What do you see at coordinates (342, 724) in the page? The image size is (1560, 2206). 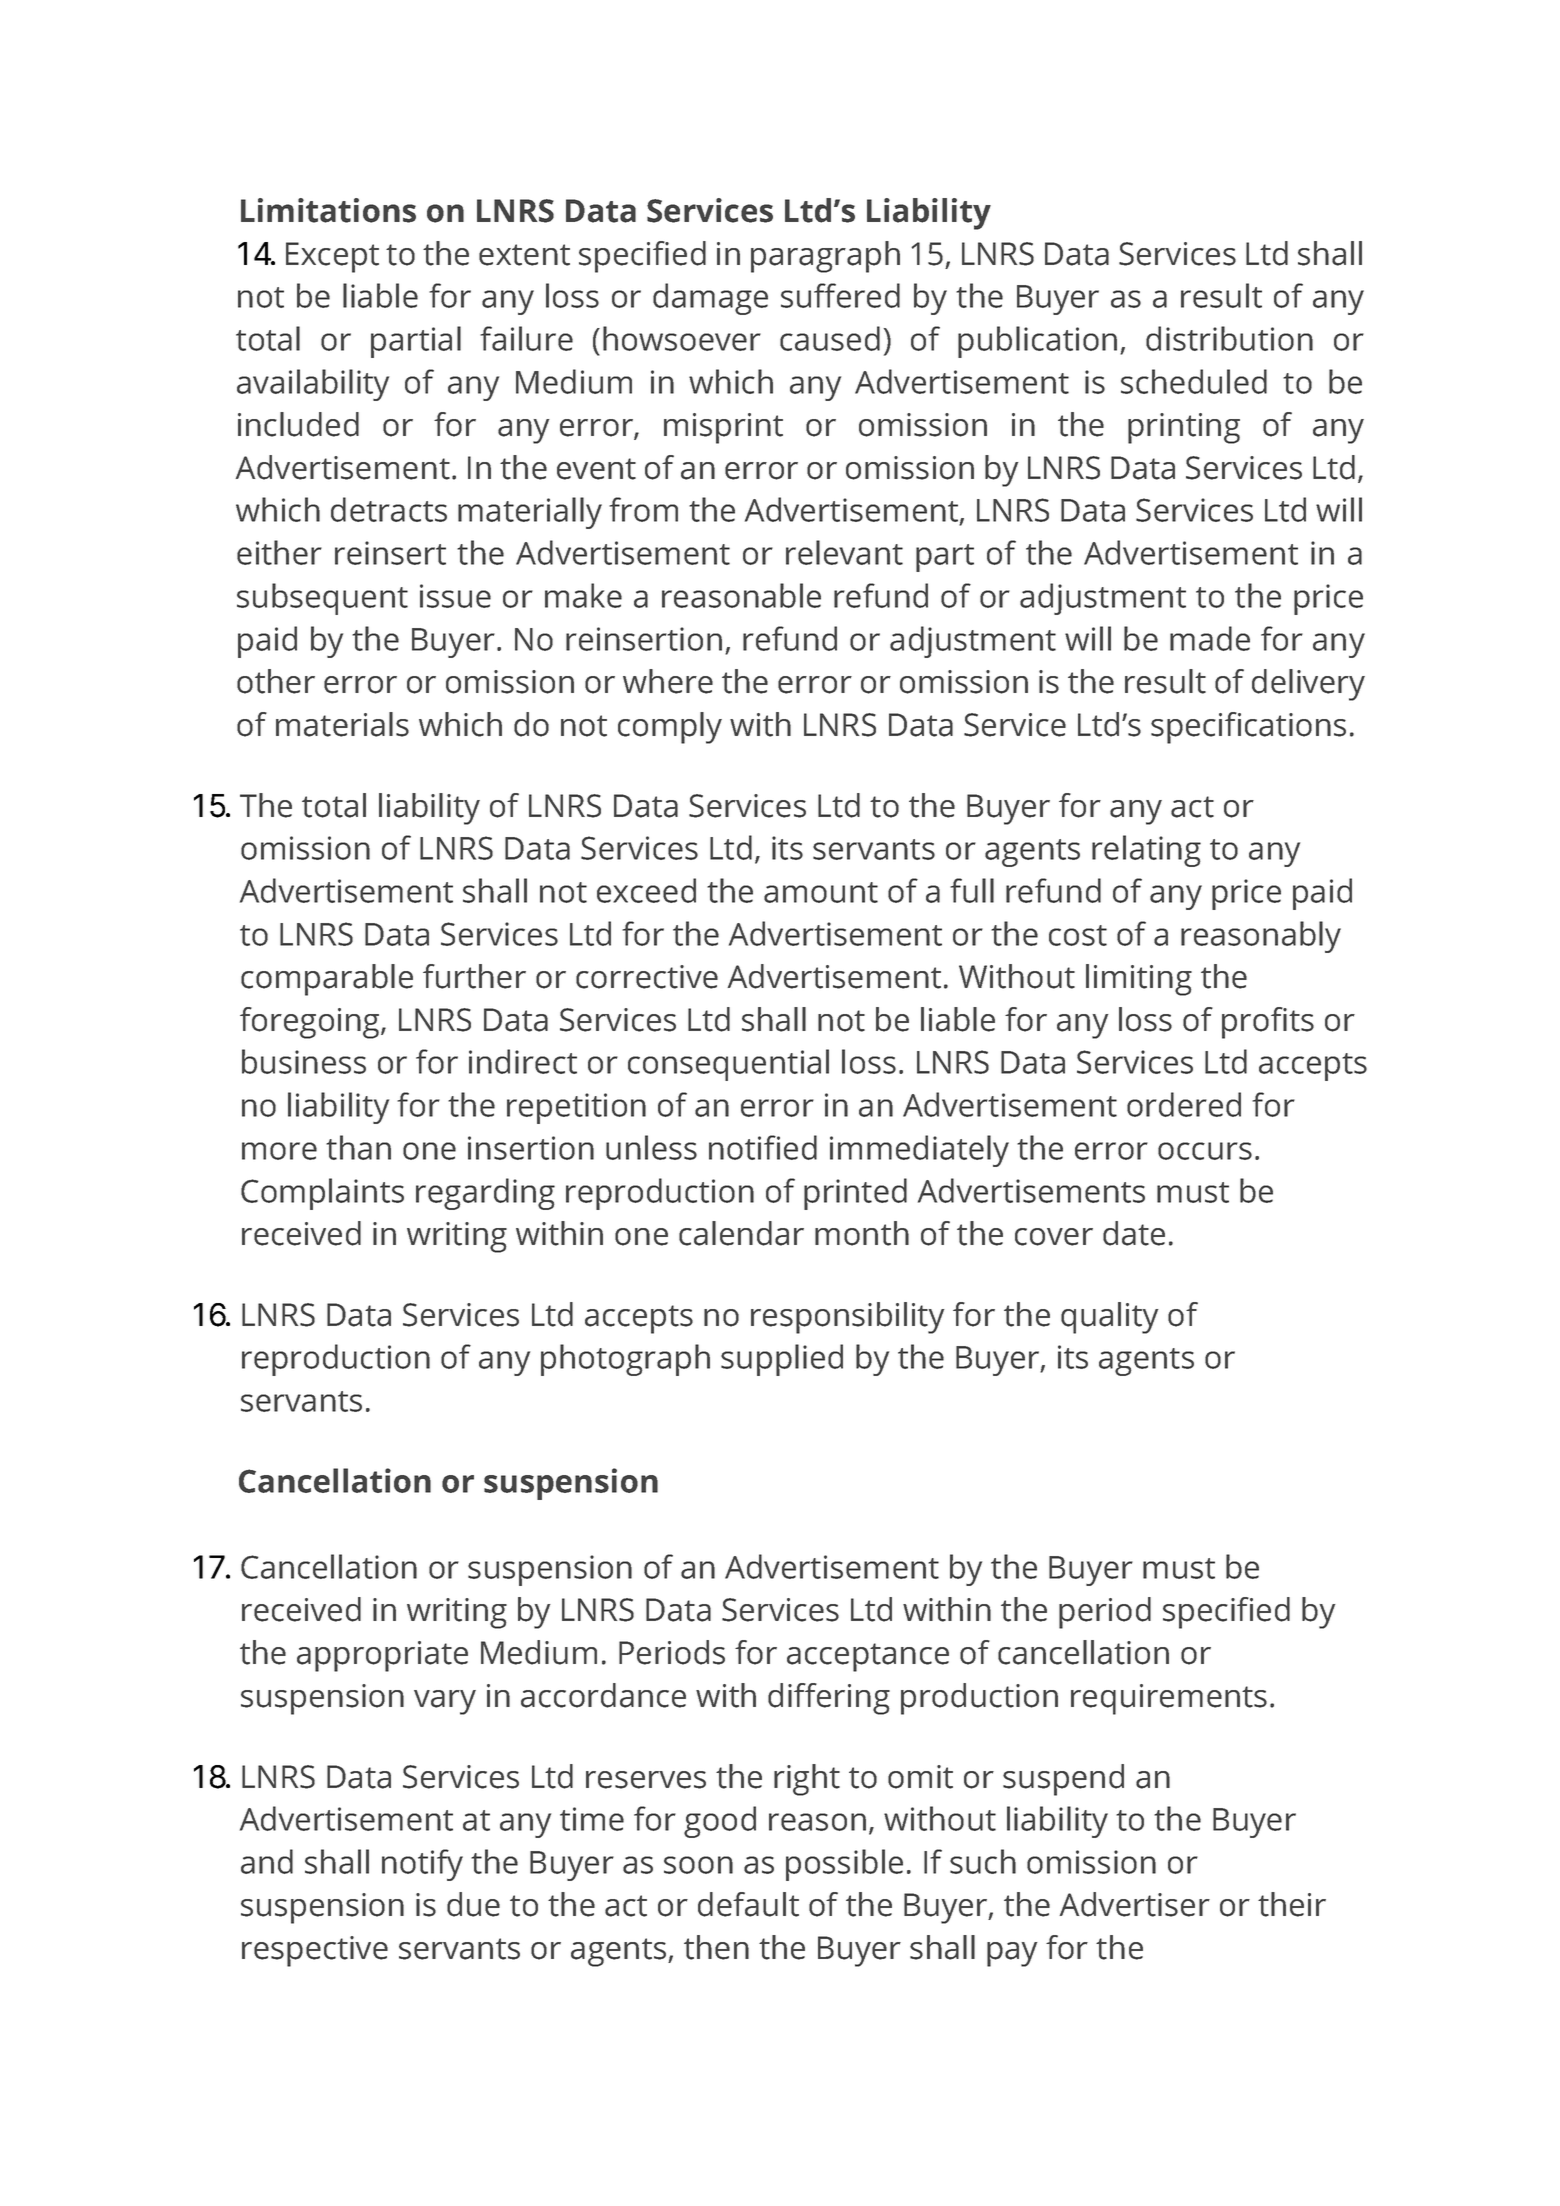 I see `materials` at bounding box center [342, 724].
